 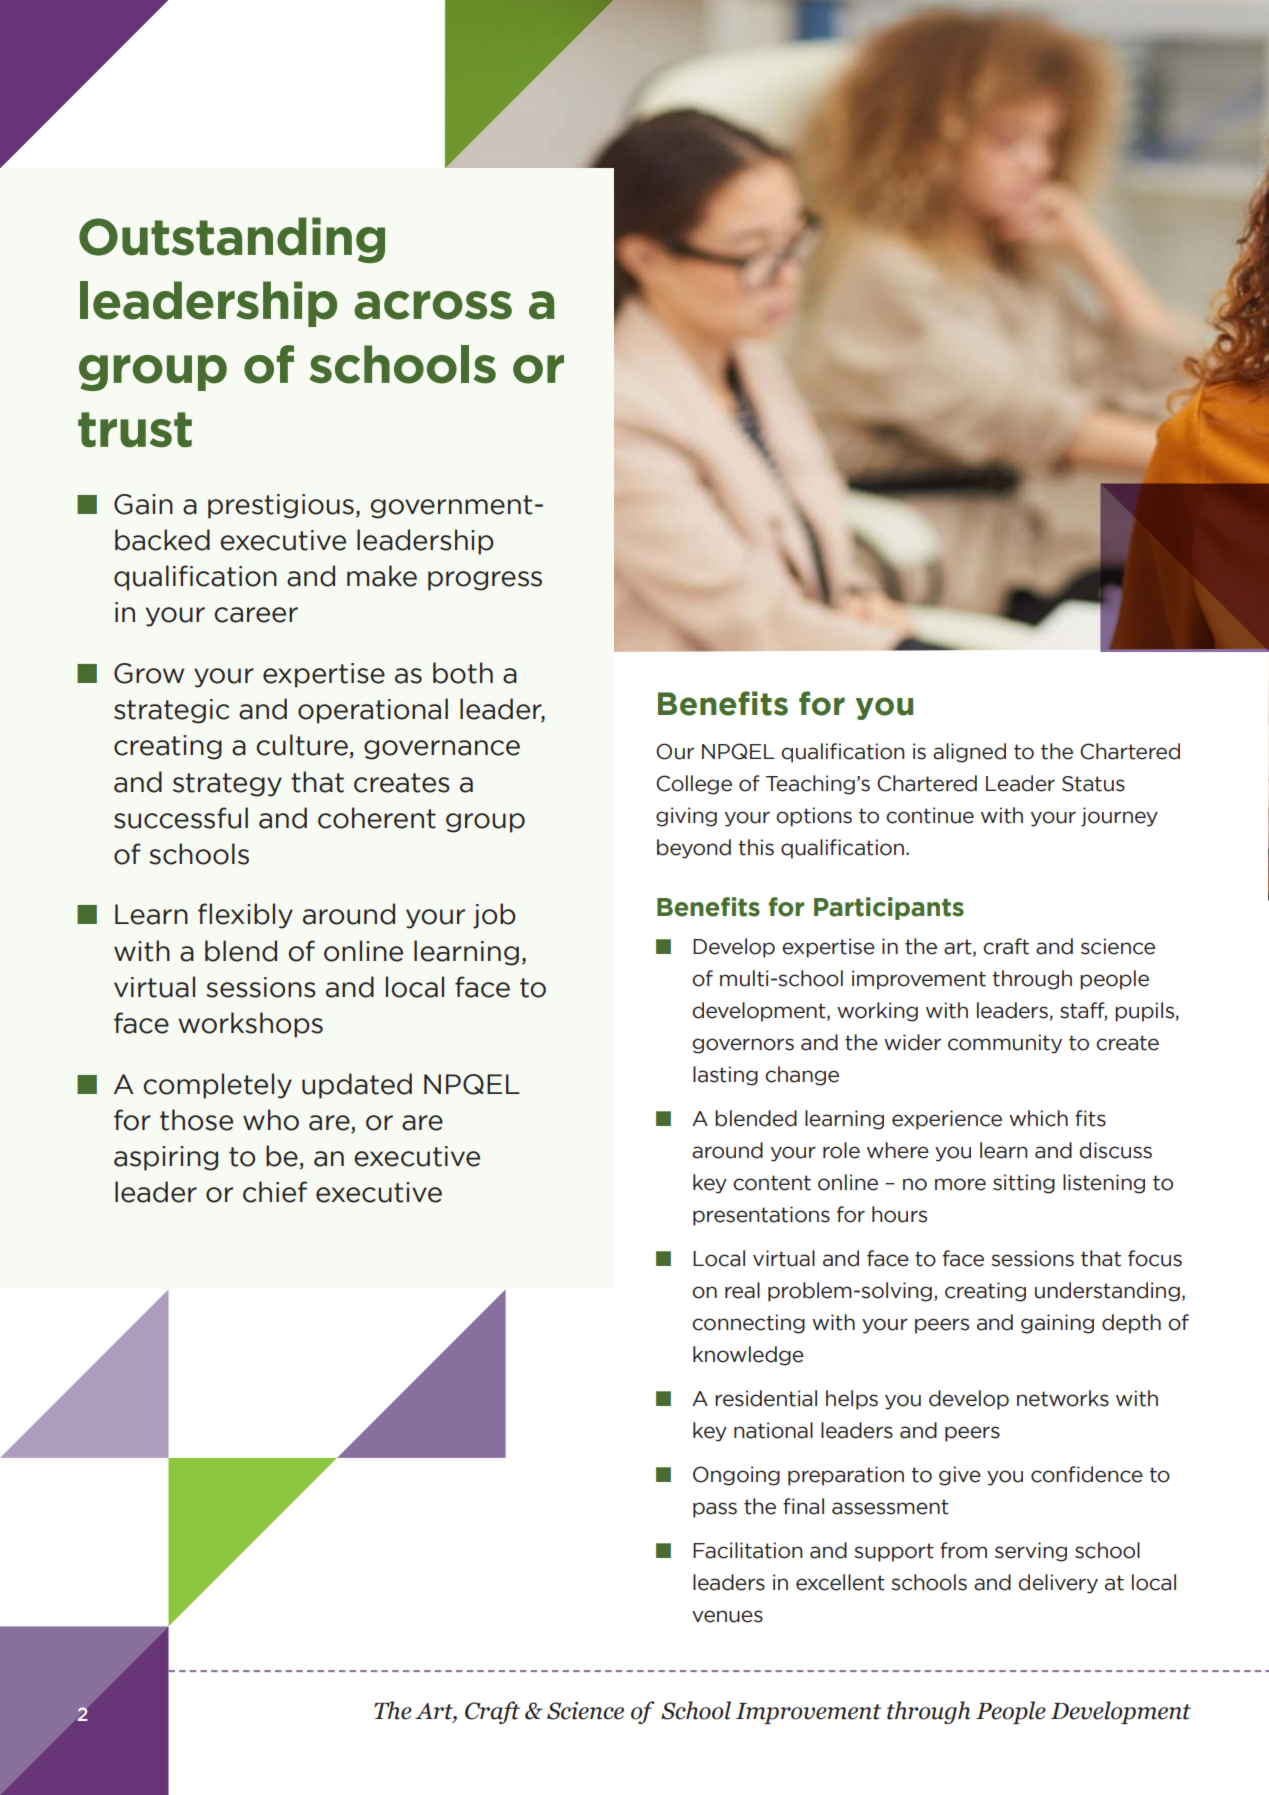 What do you see at coordinates (232, 240) in the screenshot?
I see `Outstanding` at bounding box center [232, 240].
